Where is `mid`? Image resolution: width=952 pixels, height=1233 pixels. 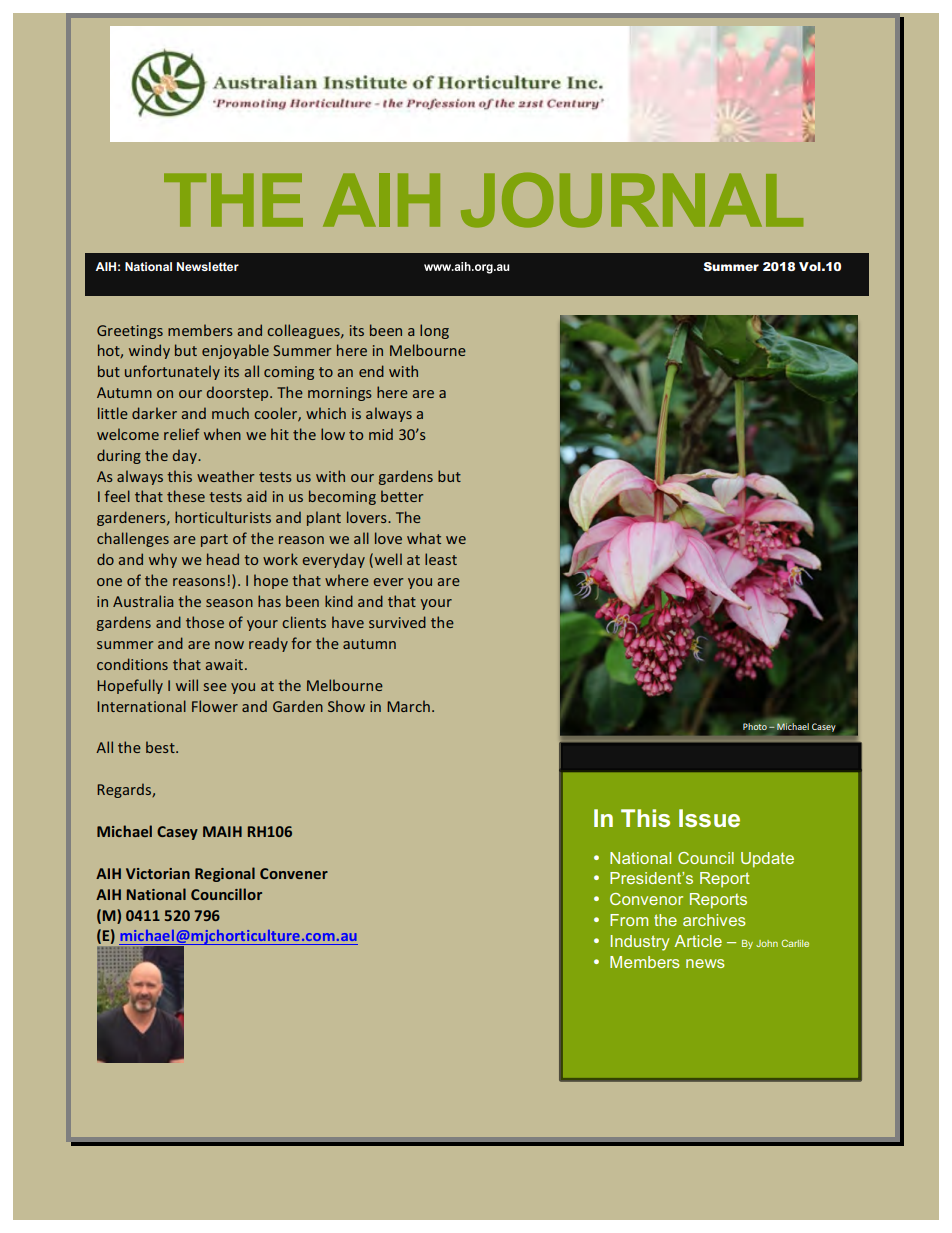
mid is located at coordinates (381, 434).
